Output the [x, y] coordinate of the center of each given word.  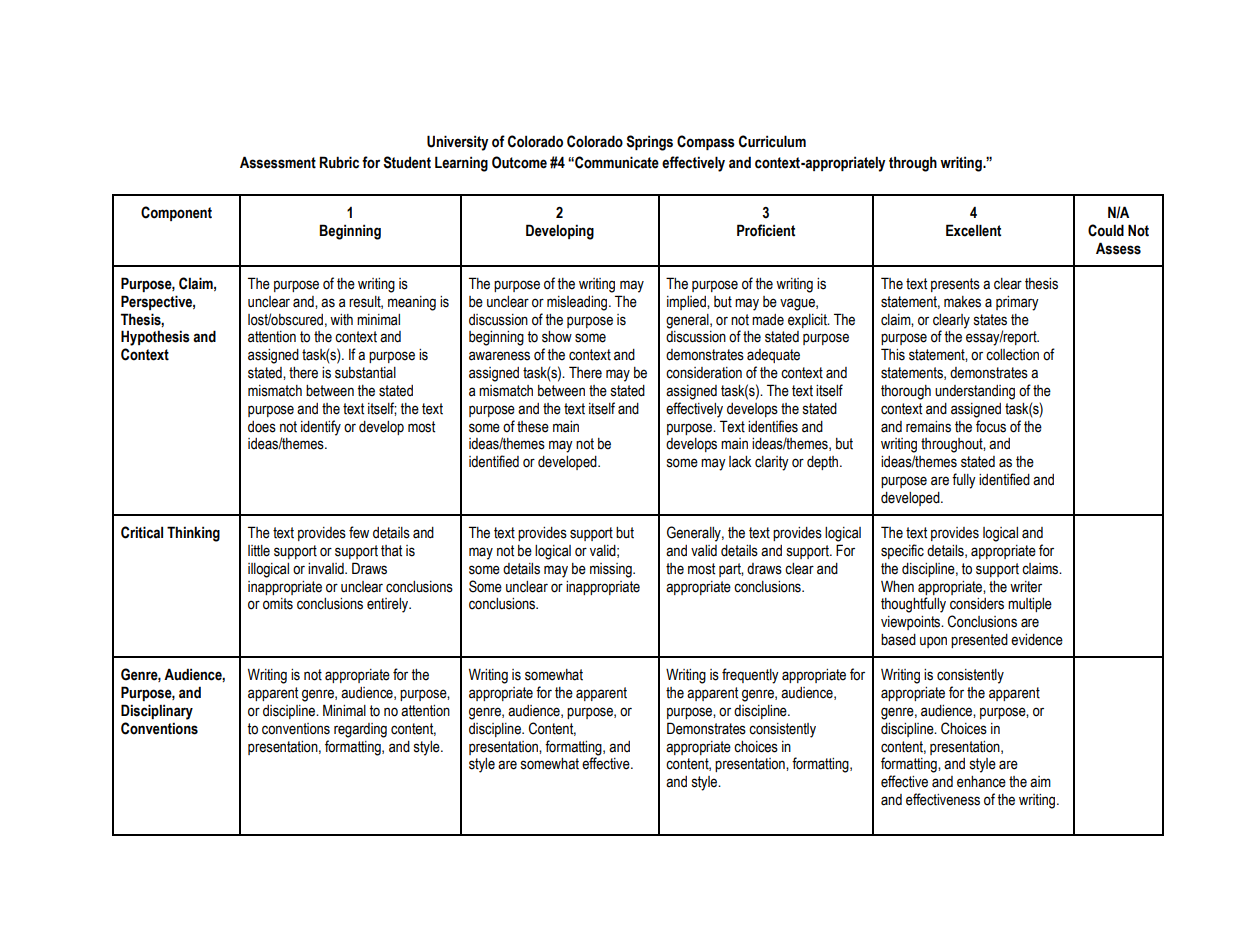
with [341, 320]
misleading [578, 303]
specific [902, 551]
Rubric [339, 162]
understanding [975, 392]
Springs [649, 143]
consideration [704, 373]
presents [955, 285]
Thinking [193, 534]
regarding [360, 730]
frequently [750, 676]
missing [612, 570]
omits [278, 604]
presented [979, 641]
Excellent [973, 230]
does [262, 427]
